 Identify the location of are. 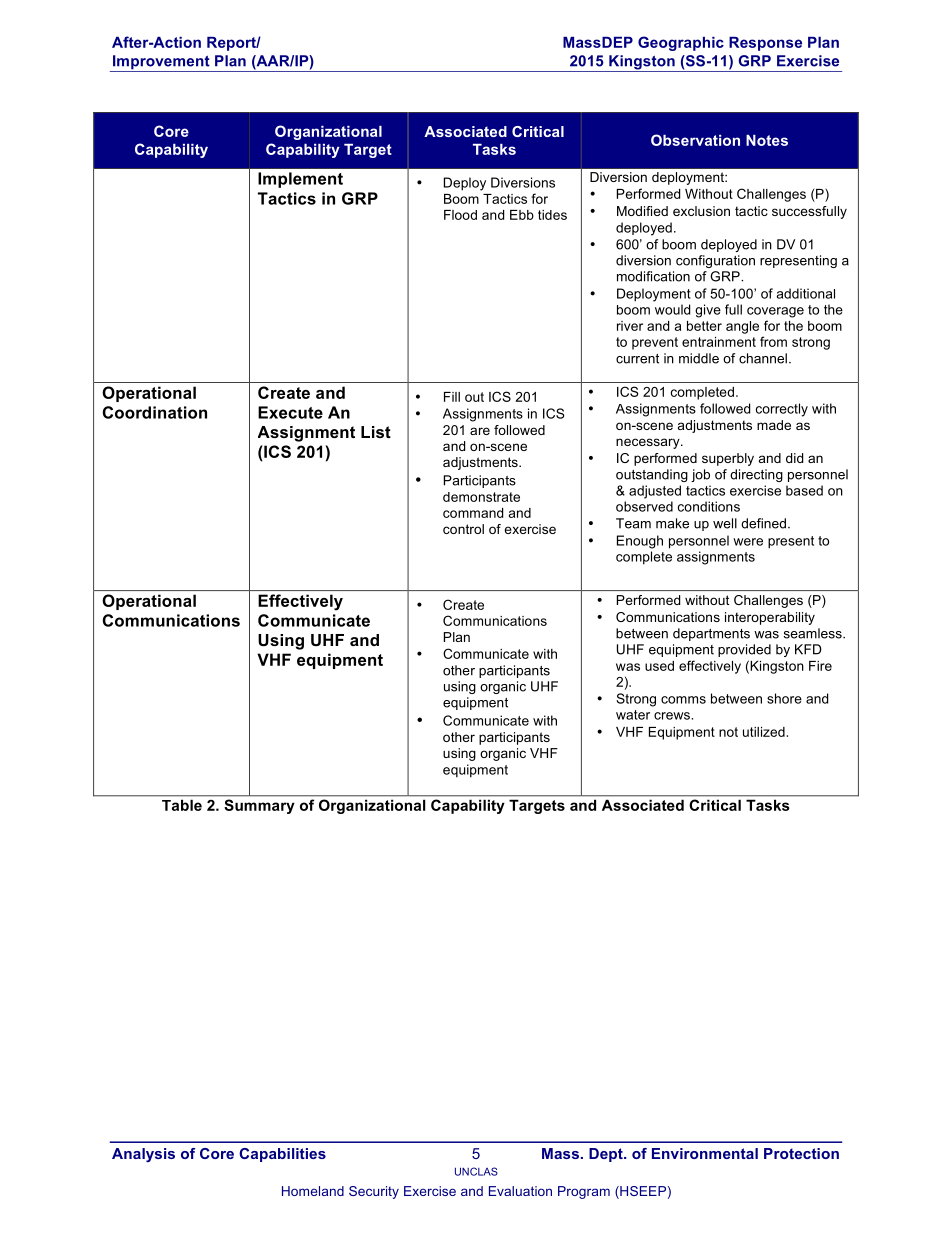
(480, 431).
